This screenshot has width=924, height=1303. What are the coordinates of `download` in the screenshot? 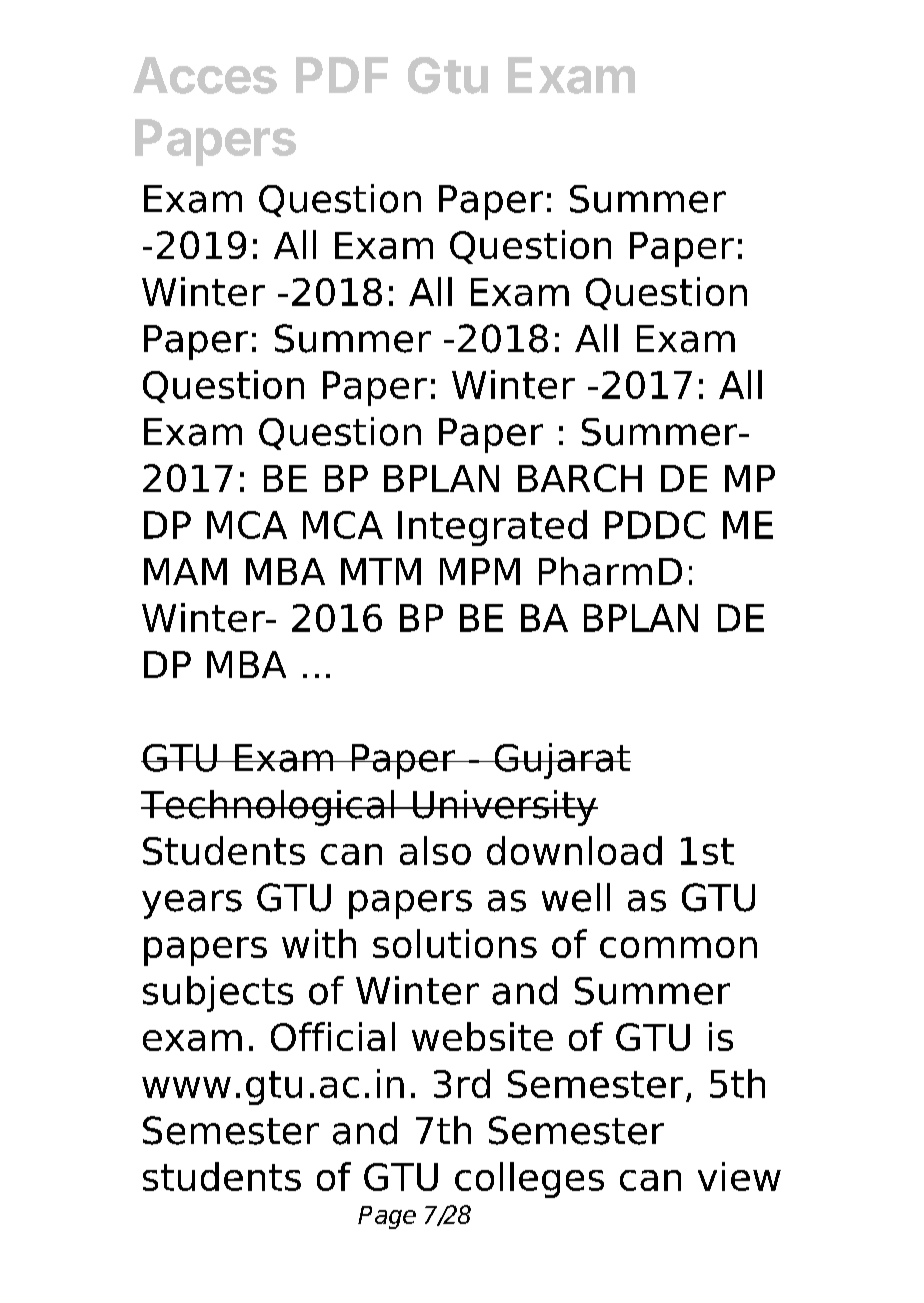 It's located at (574, 850).
